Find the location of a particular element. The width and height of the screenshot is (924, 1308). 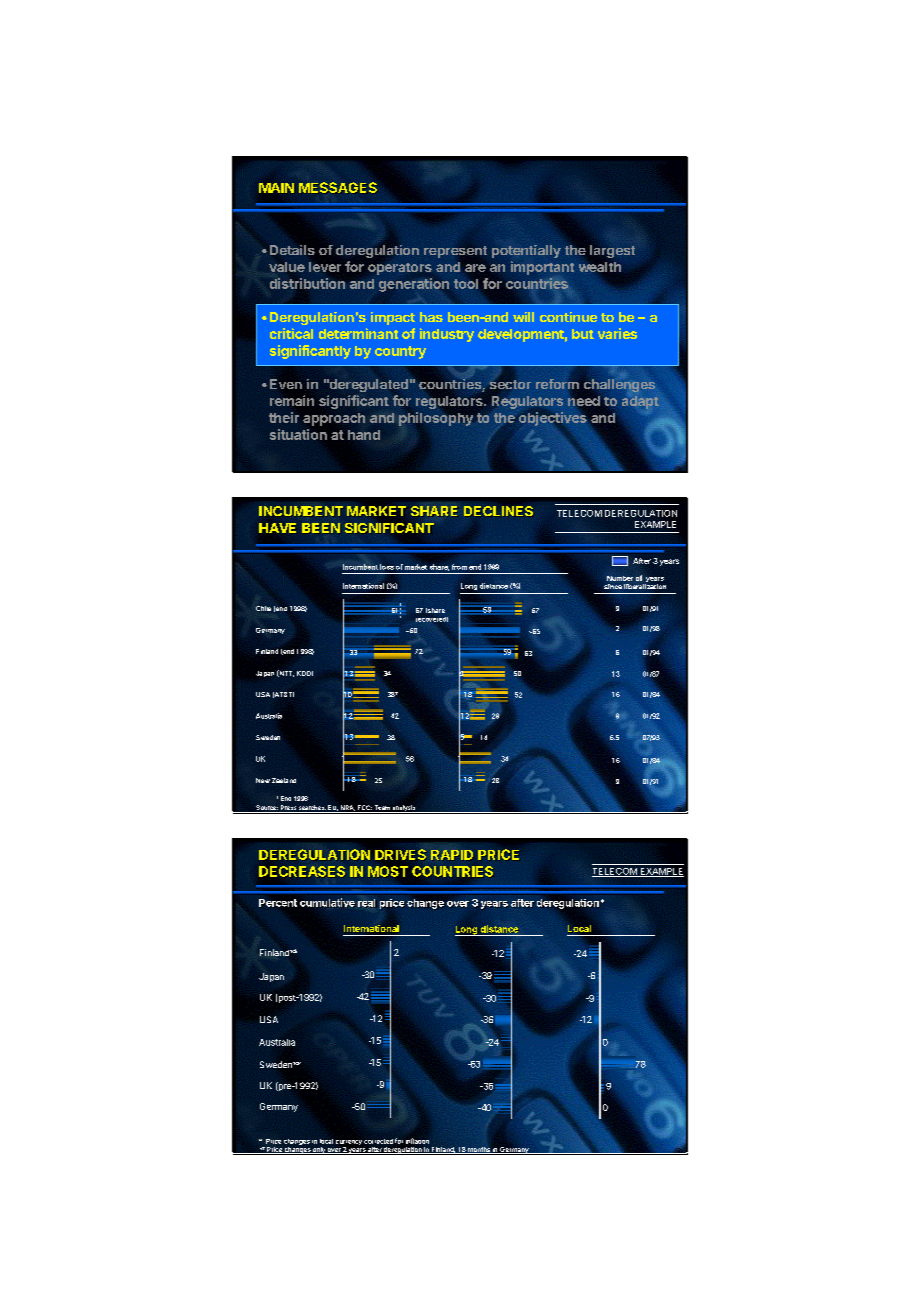

philosophy is located at coordinates (436, 419).
